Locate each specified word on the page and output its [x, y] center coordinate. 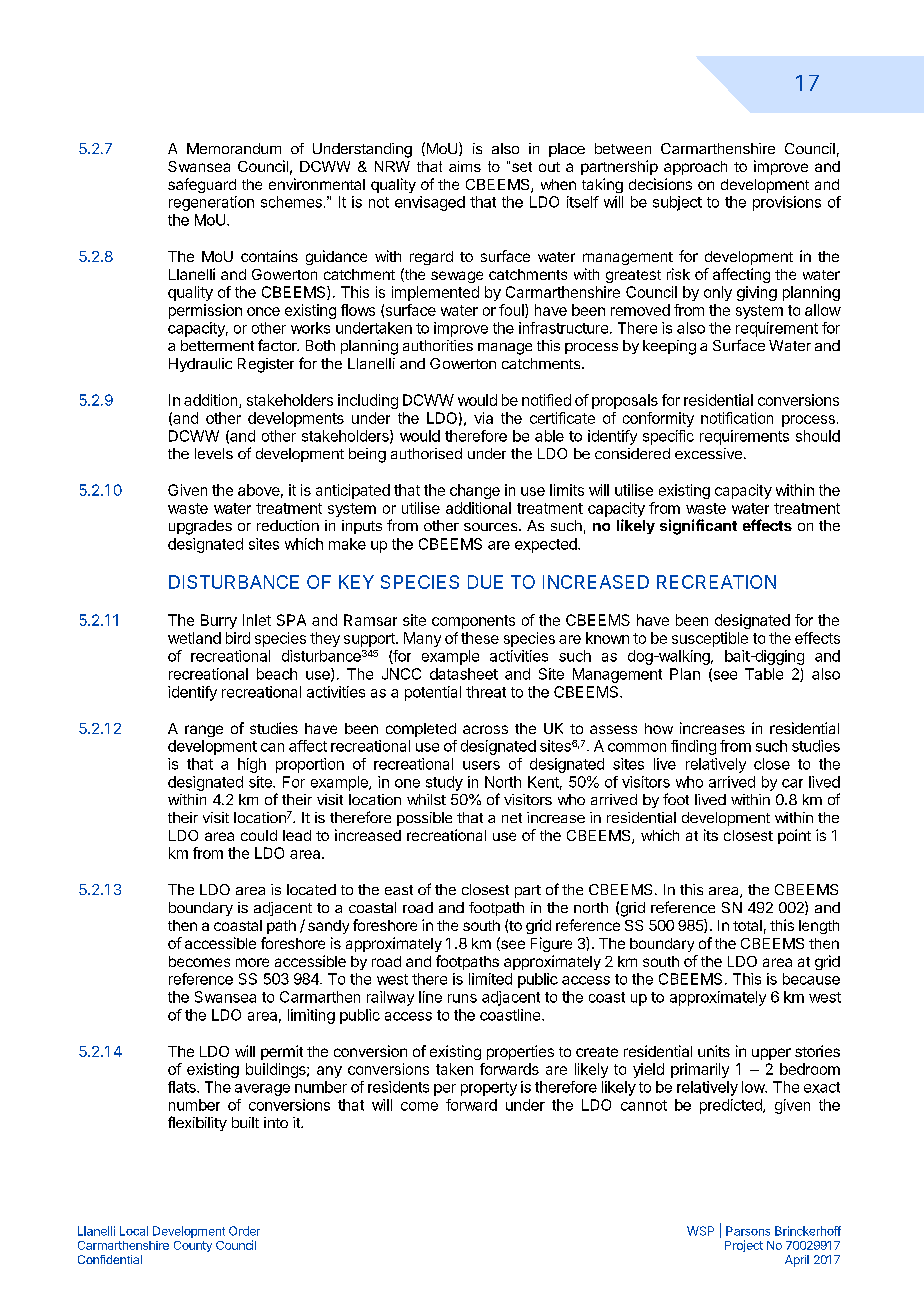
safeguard [202, 185]
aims [465, 166]
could [259, 835]
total [747, 925]
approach [695, 168]
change [475, 491]
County [193, 1246]
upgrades [200, 527]
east [399, 890]
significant [698, 527]
